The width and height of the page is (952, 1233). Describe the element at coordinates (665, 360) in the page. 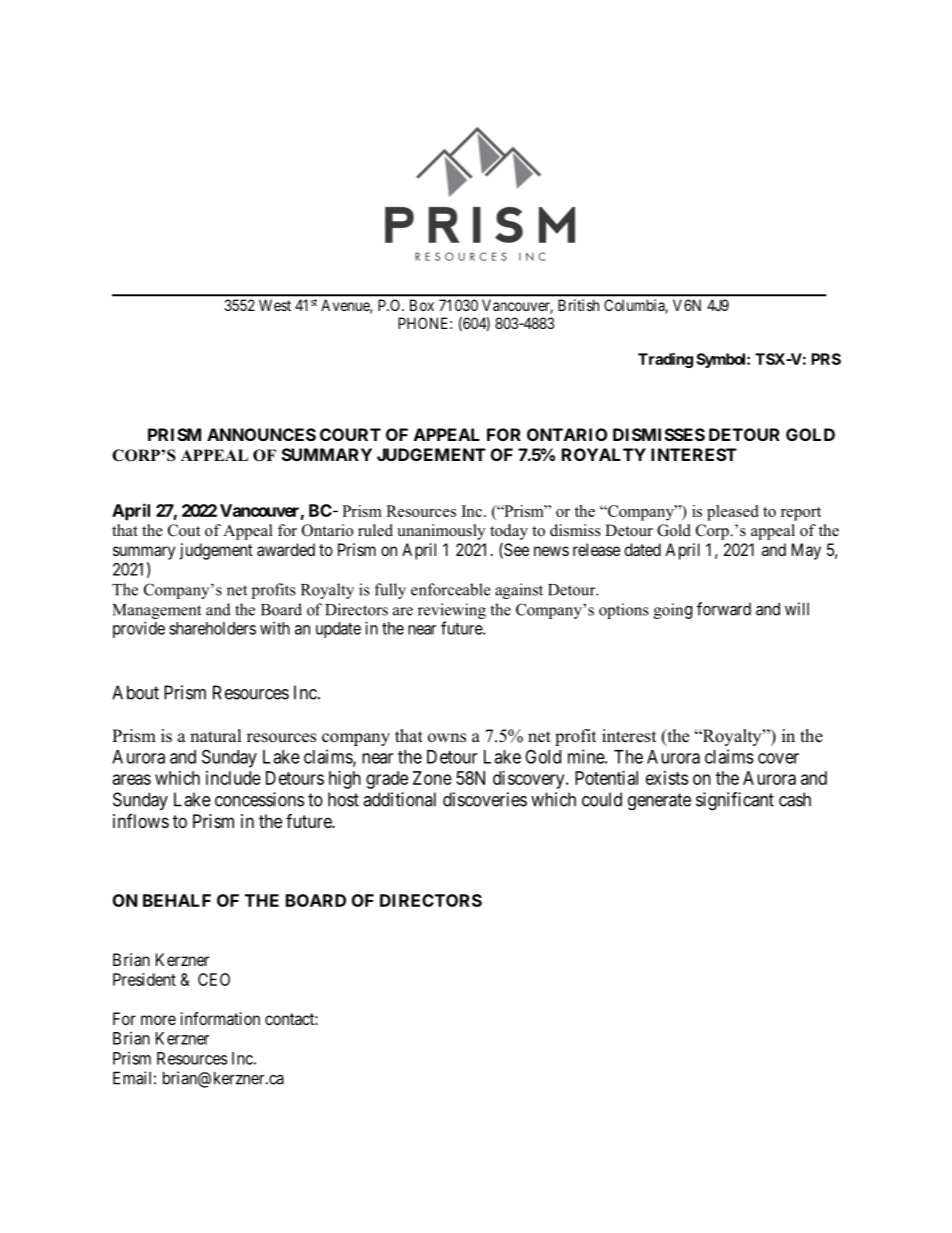

I see `Trading` at that location.
